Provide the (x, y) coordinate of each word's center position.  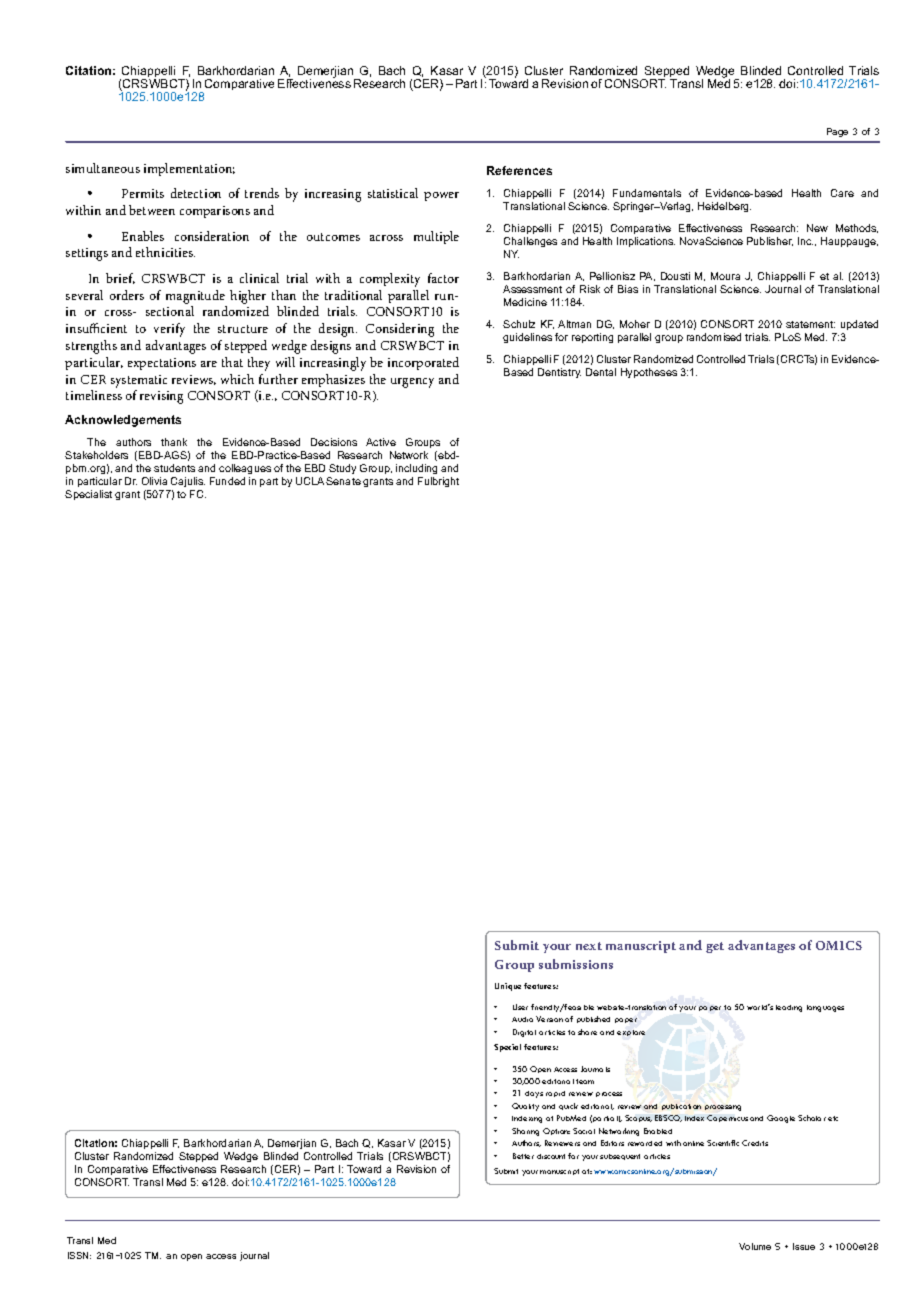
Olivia (154, 481)
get (715, 947)
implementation (189, 169)
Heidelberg (724, 207)
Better (523, 1156)
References (519, 170)
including (416, 469)
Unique (508, 987)
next (589, 946)
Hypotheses (649, 373)
